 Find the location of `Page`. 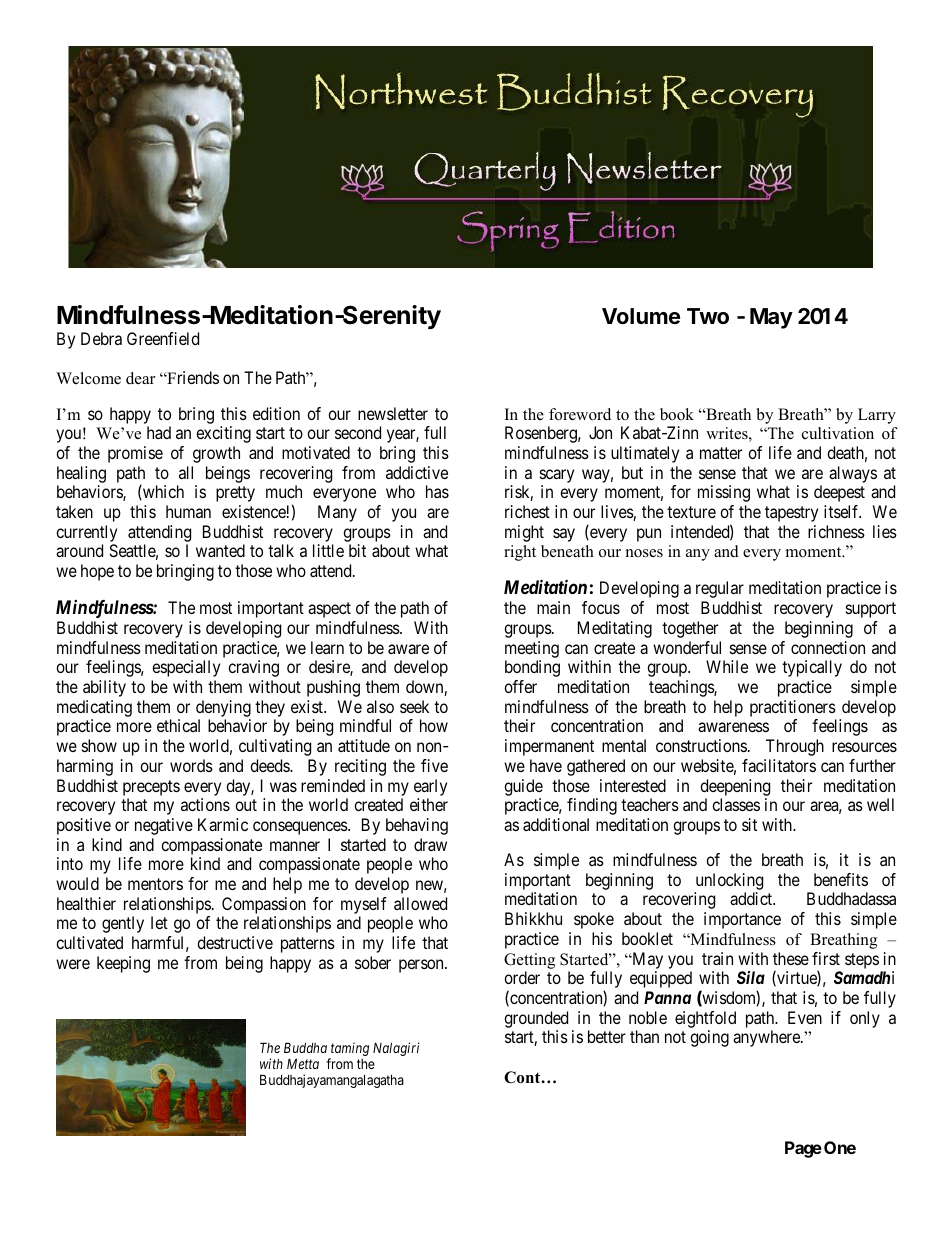

Page is located at coordinates (803, 1149).
